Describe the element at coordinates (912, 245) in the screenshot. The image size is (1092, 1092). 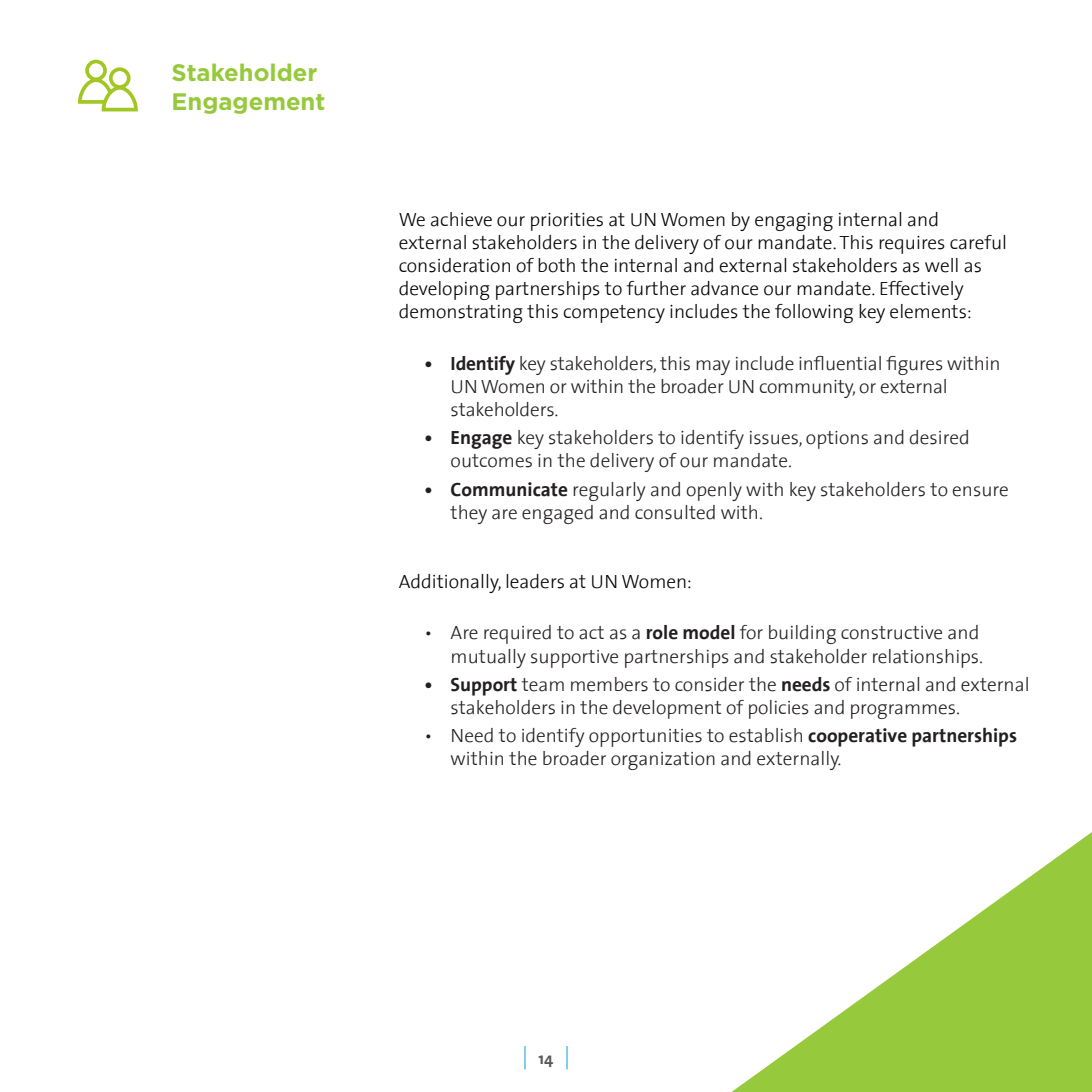
I see `requires` at that location.
